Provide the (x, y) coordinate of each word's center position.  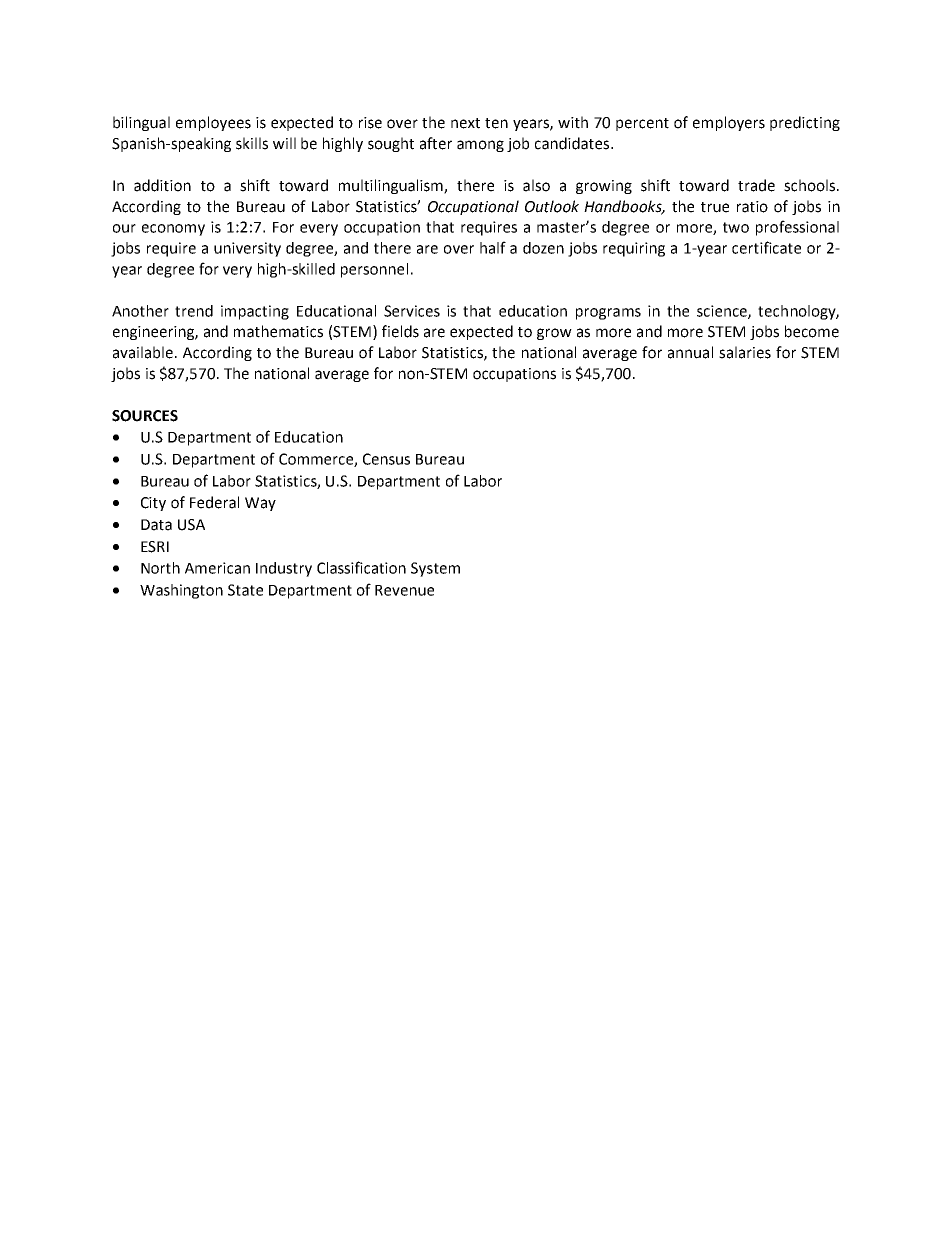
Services (412, 311)
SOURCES (145, 416)
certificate (766, 247)
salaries (745, 352)
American (217, 568)
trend (194, 311)
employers (729, 123)
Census (386, 459)
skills (252, 143)
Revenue (404, 590)
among (480, 146)
